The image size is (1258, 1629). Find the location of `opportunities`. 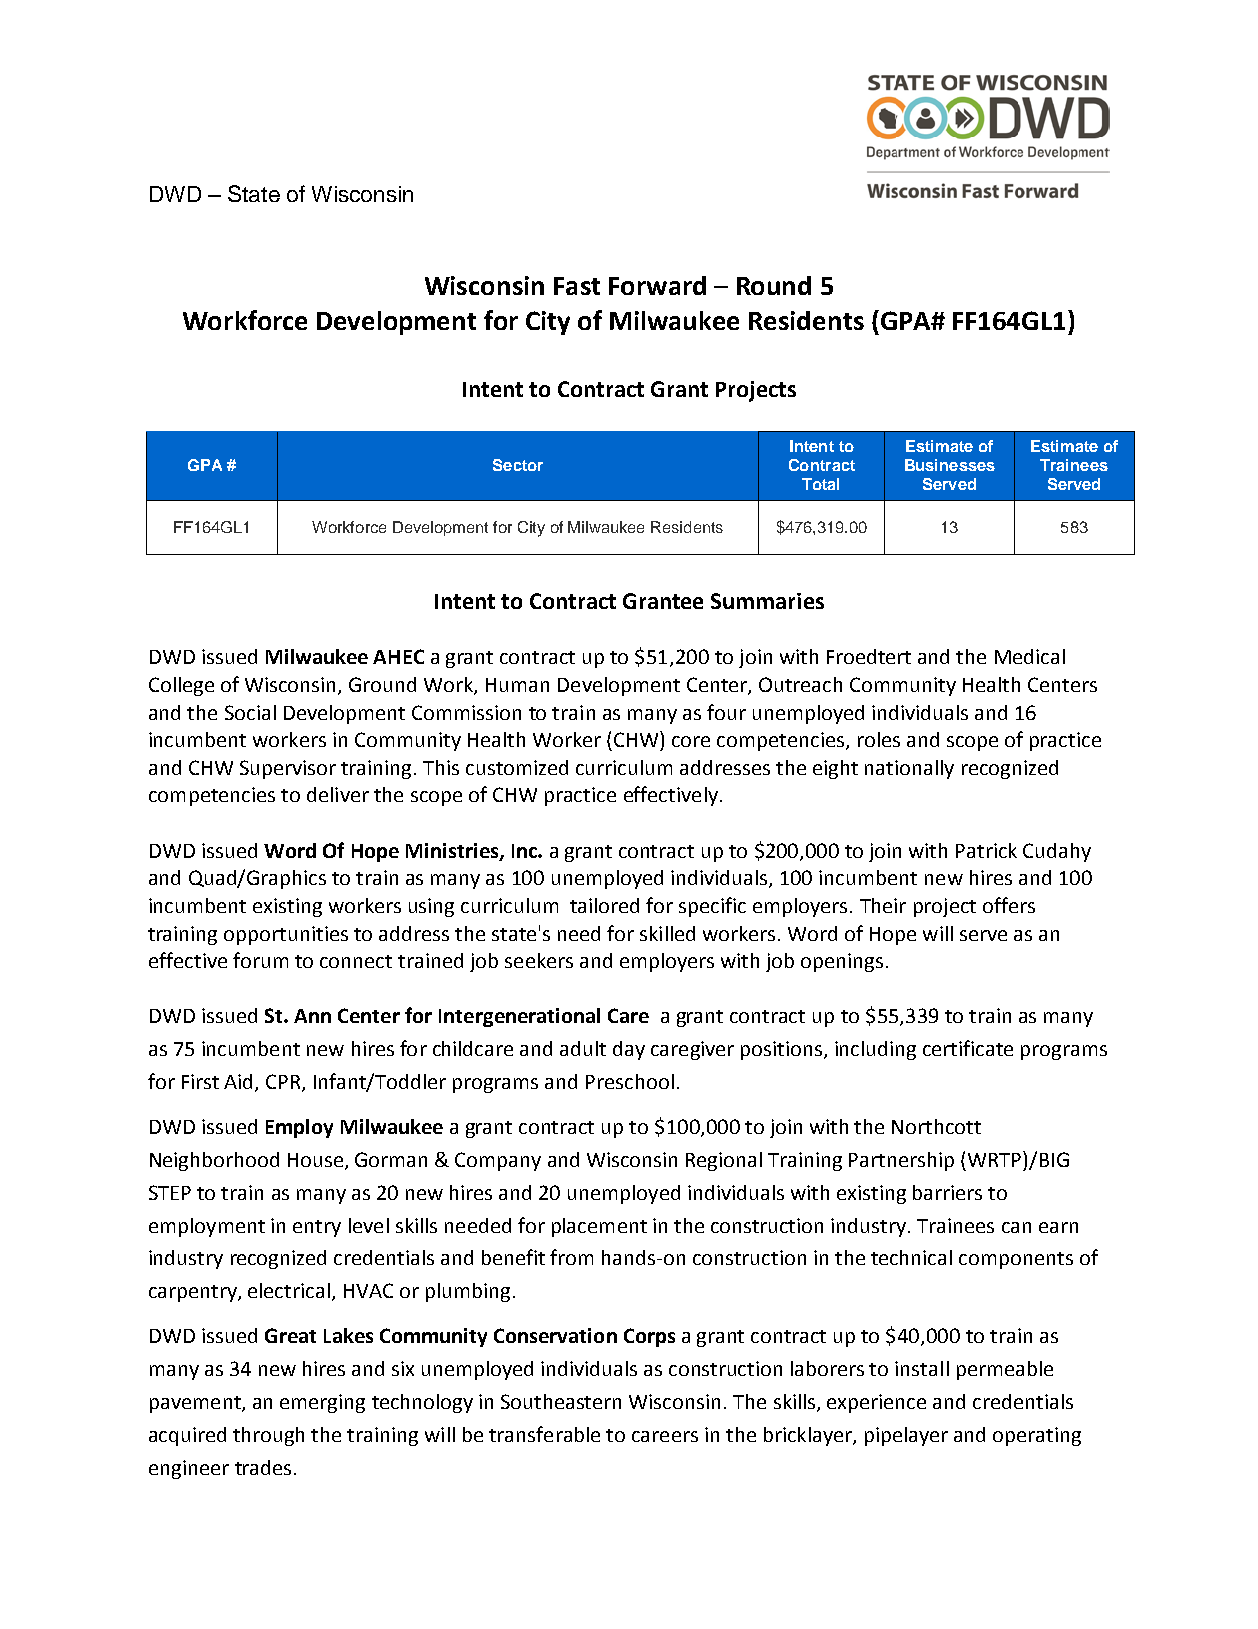

opportunities is located at coordinates (286, 935).
